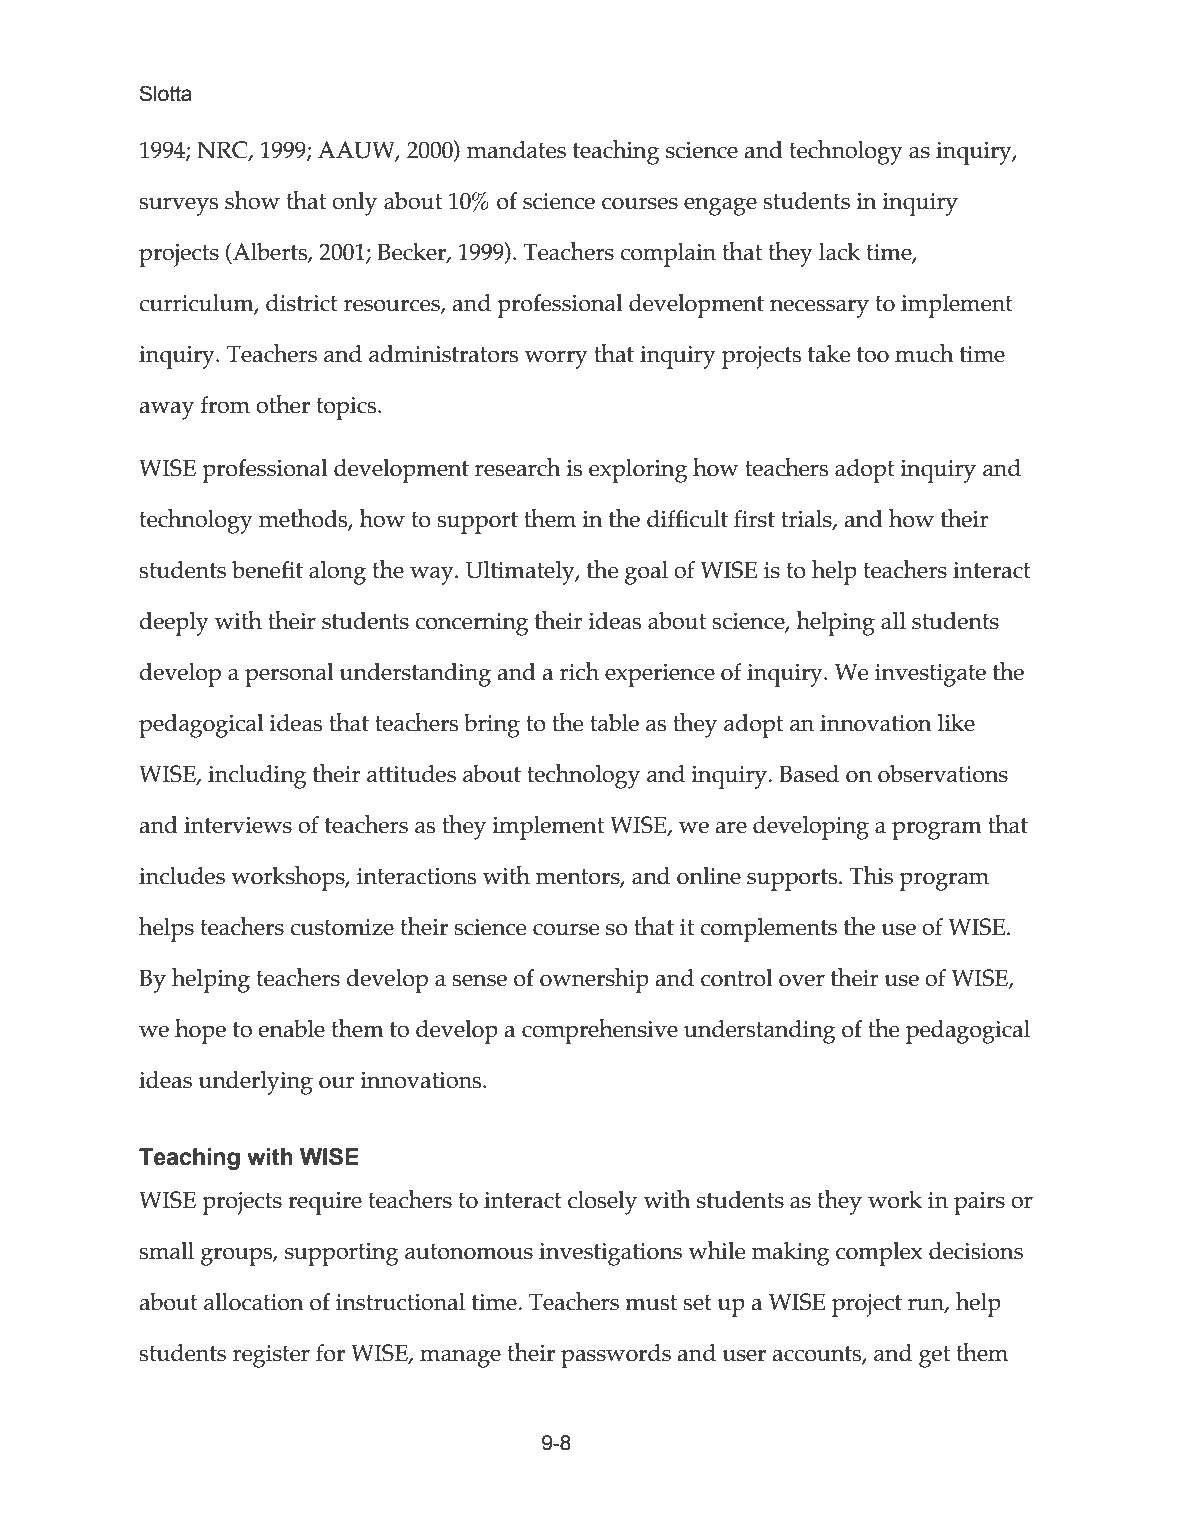  Describe the element at coordinates (943, 774) in the image. I see `observations` at that location.
